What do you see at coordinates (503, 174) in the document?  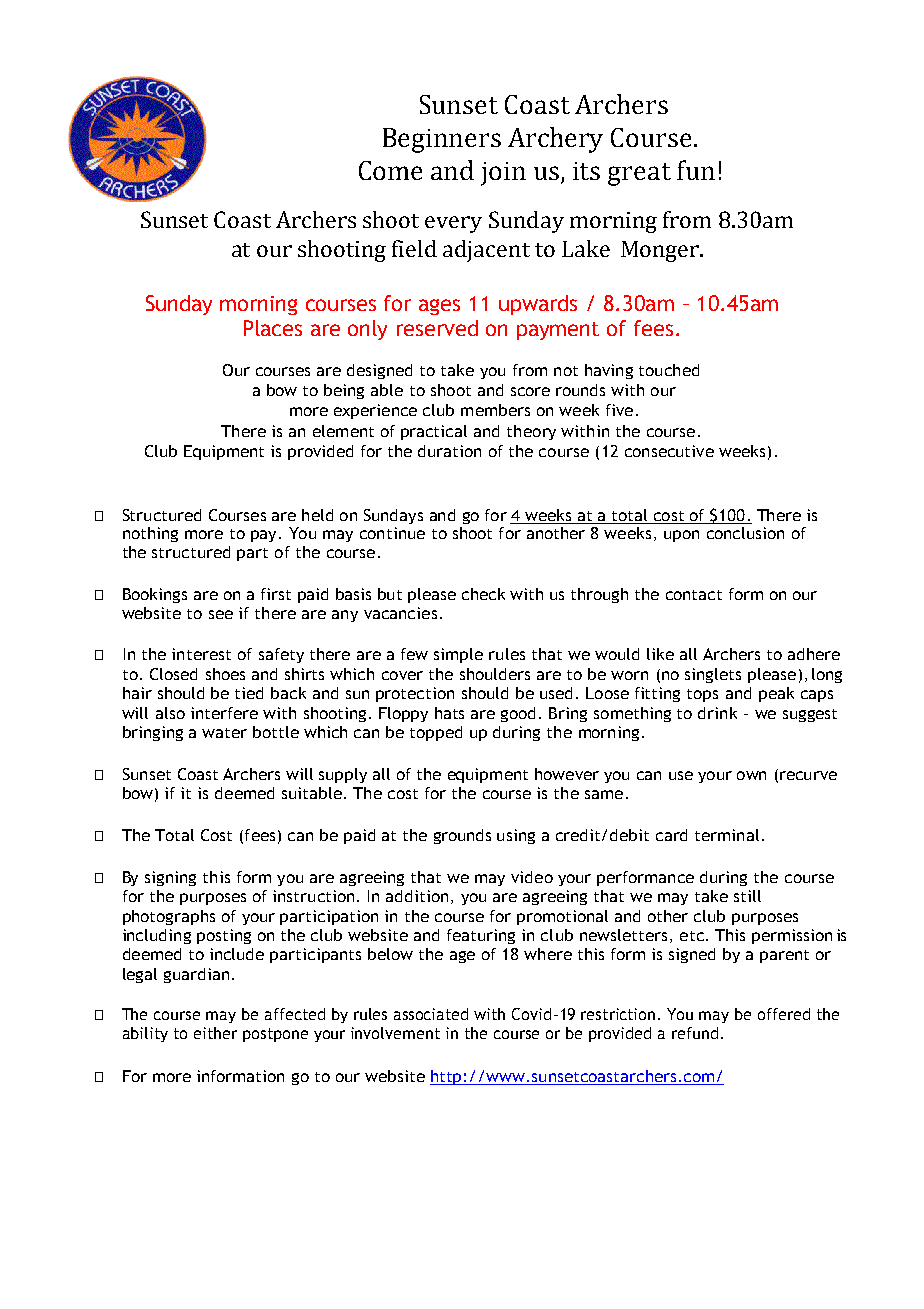 I see `join` at bounding box center [503, 174].
